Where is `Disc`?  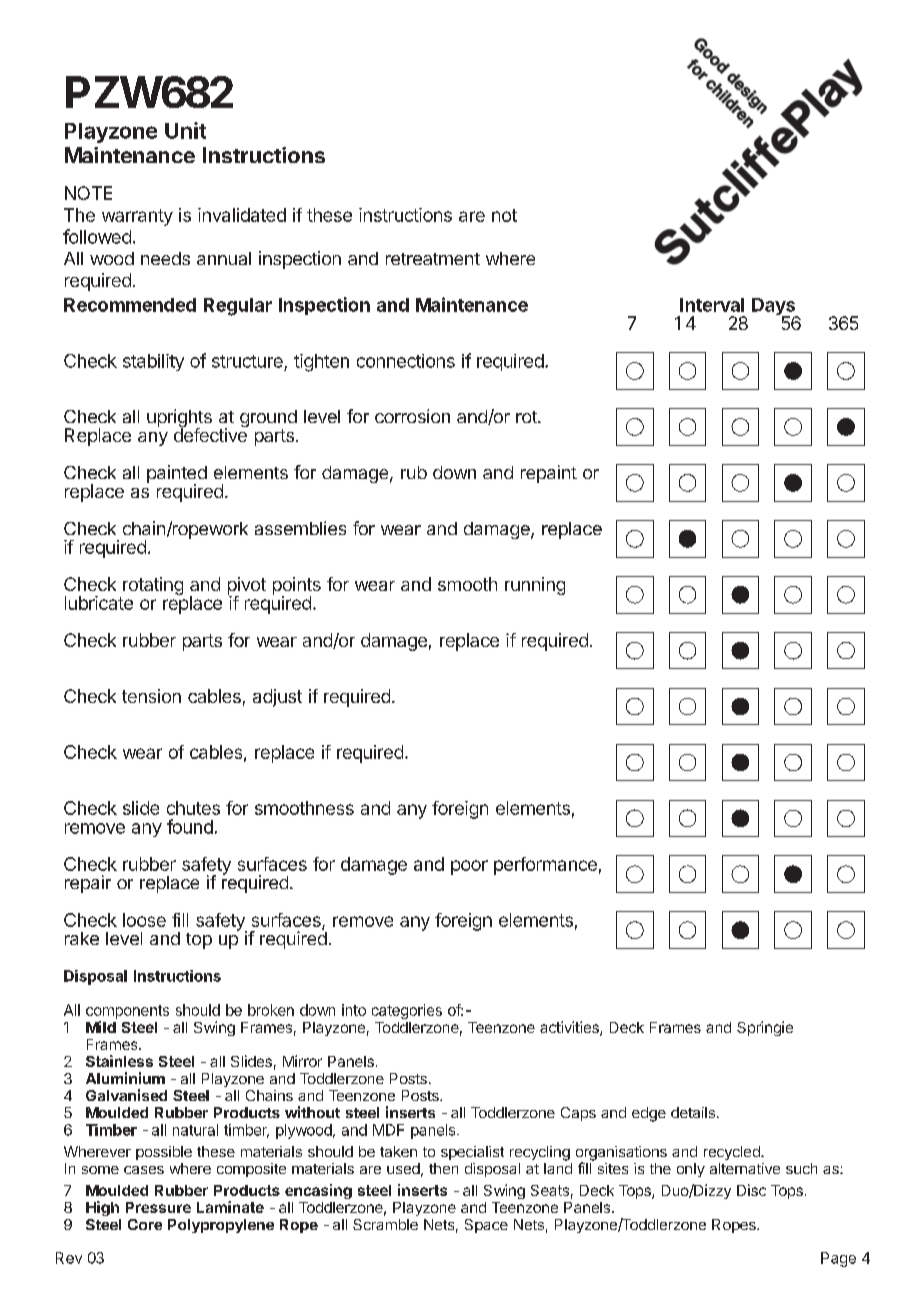 Disc is located at coordinates (751, 1190).
